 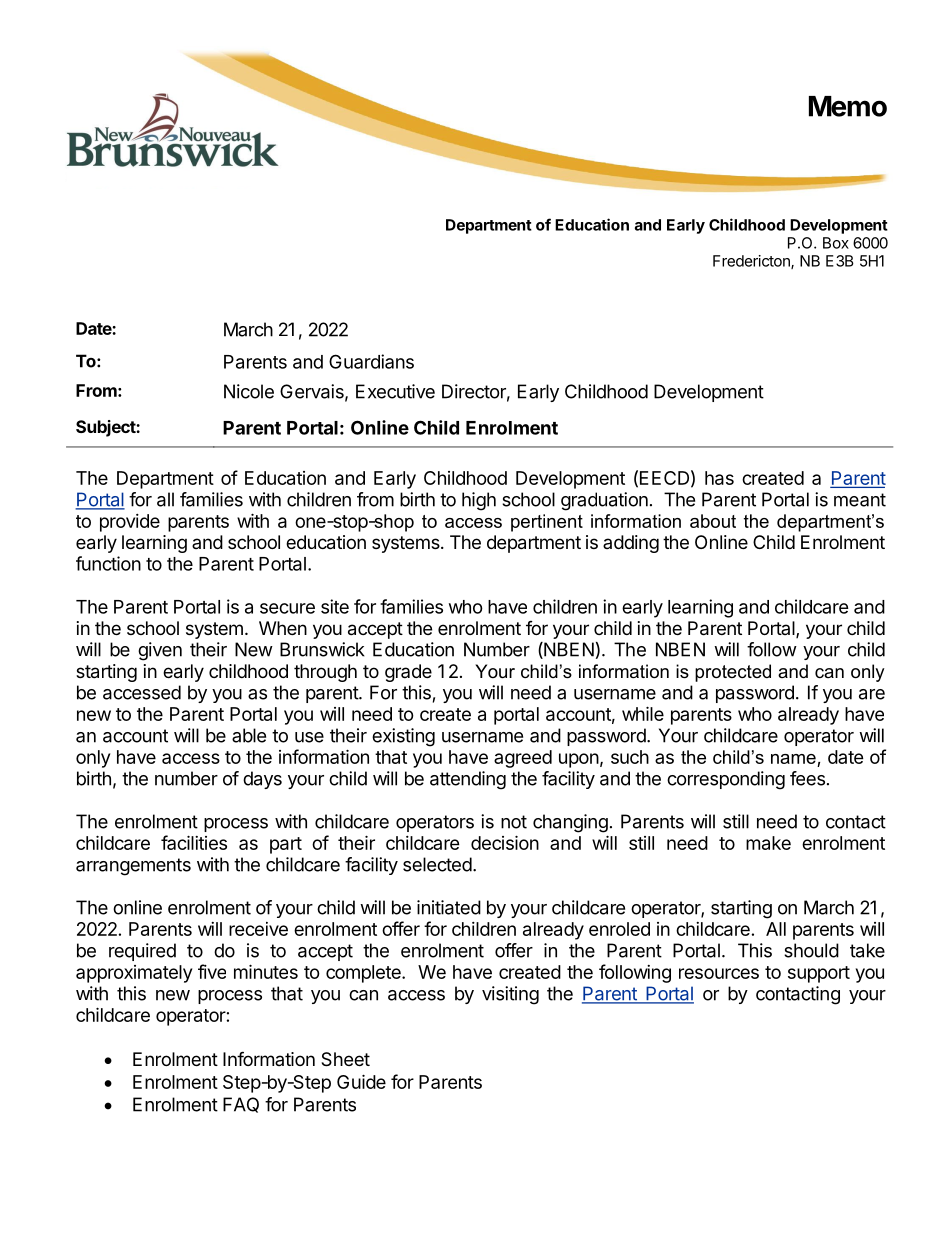 I want to click on initiated, so click(x=449, y=907).
